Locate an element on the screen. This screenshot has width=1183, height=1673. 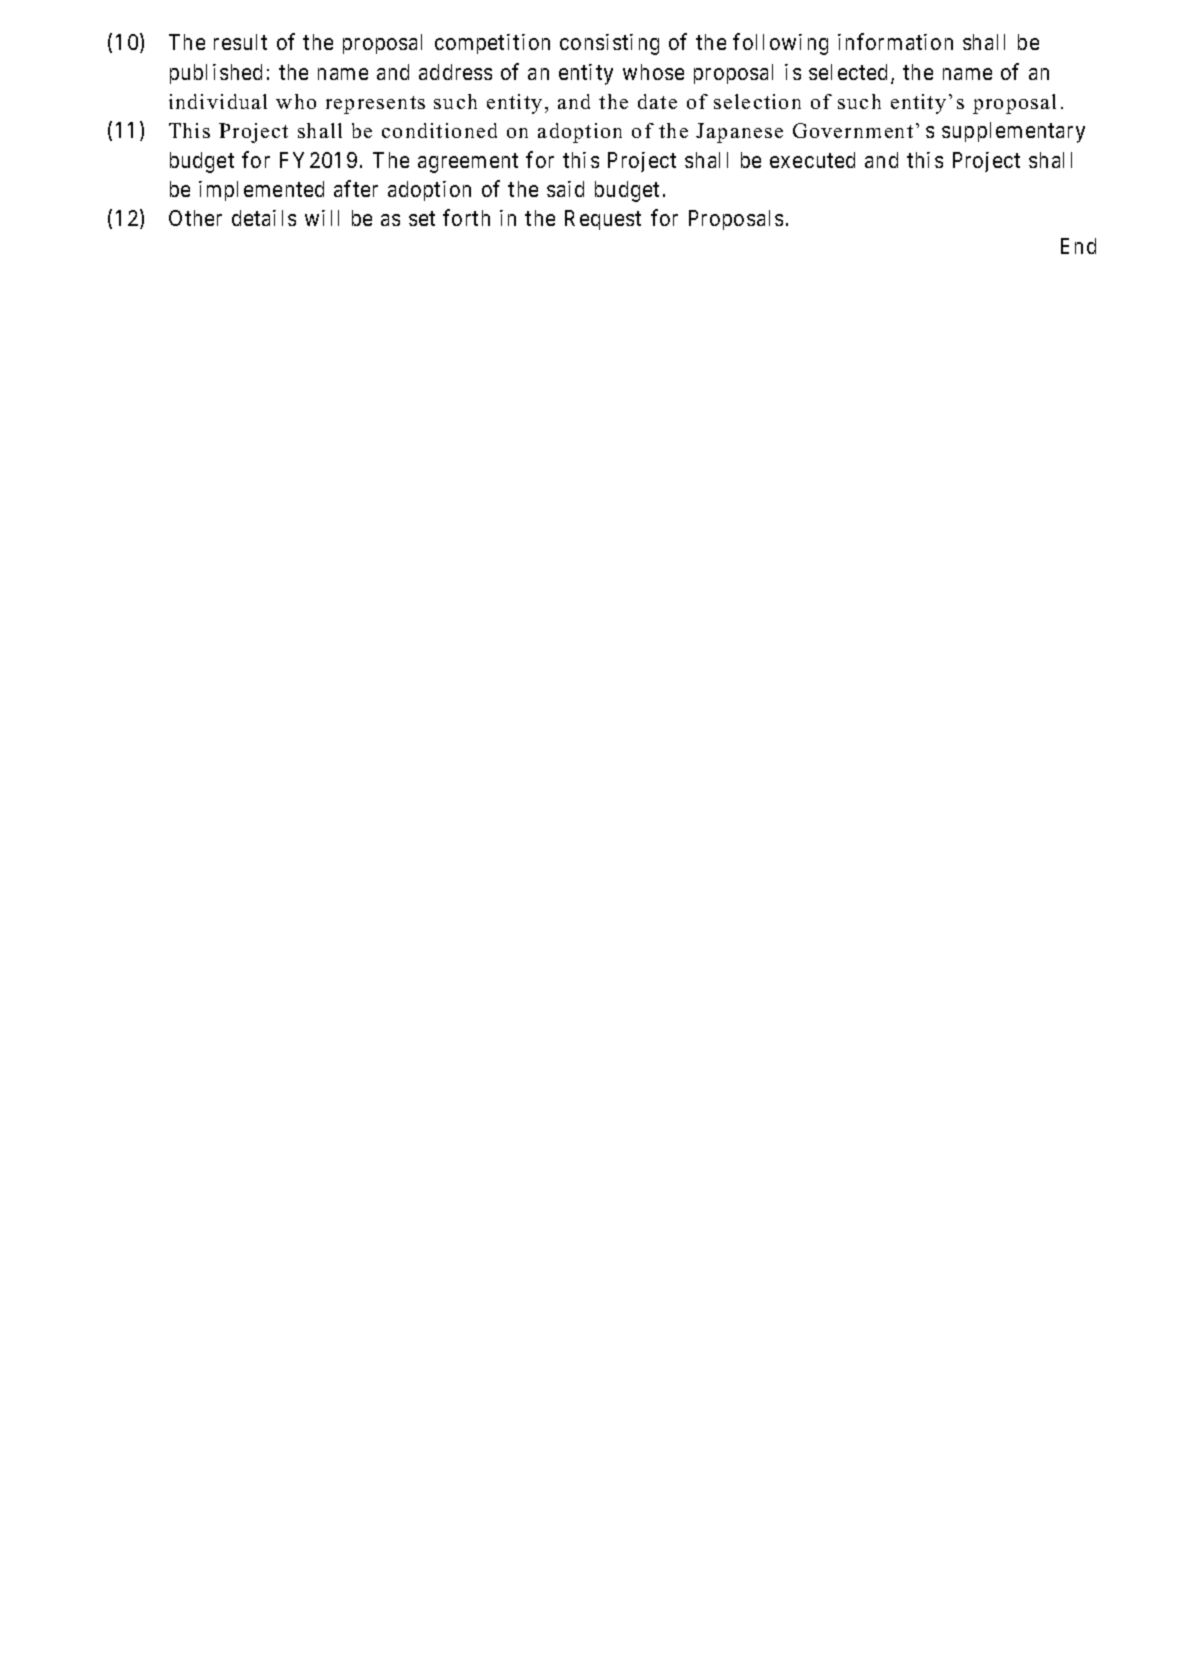
will is located at coordinates (322, 218).
